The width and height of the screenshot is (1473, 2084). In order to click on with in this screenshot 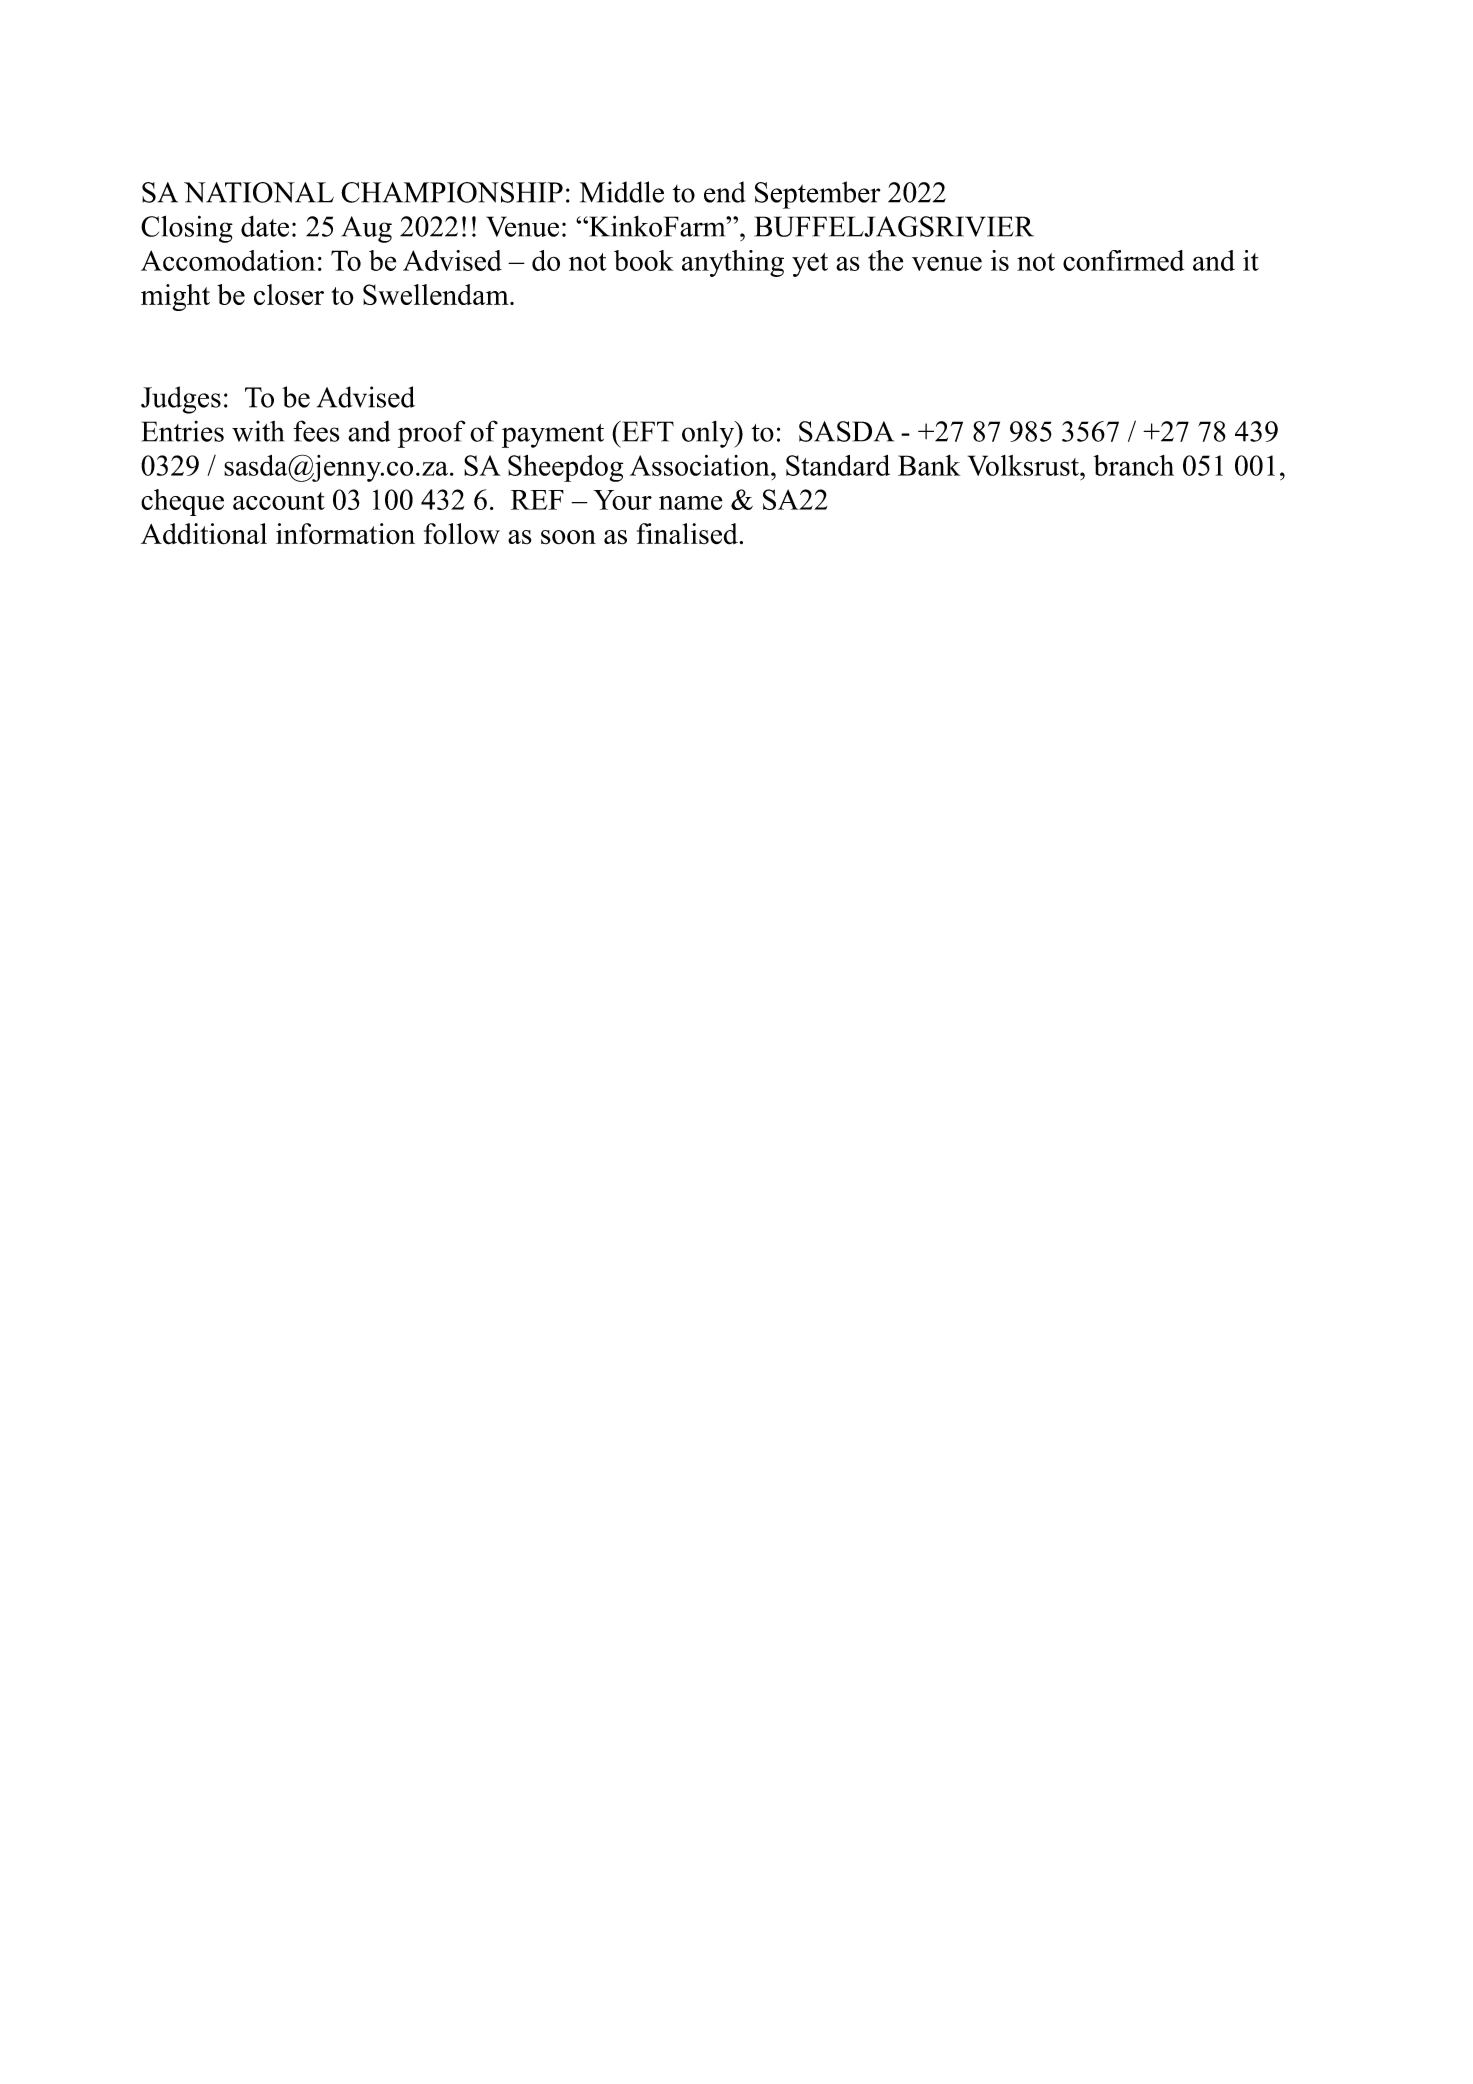, I will do `click(258, 431)`.
